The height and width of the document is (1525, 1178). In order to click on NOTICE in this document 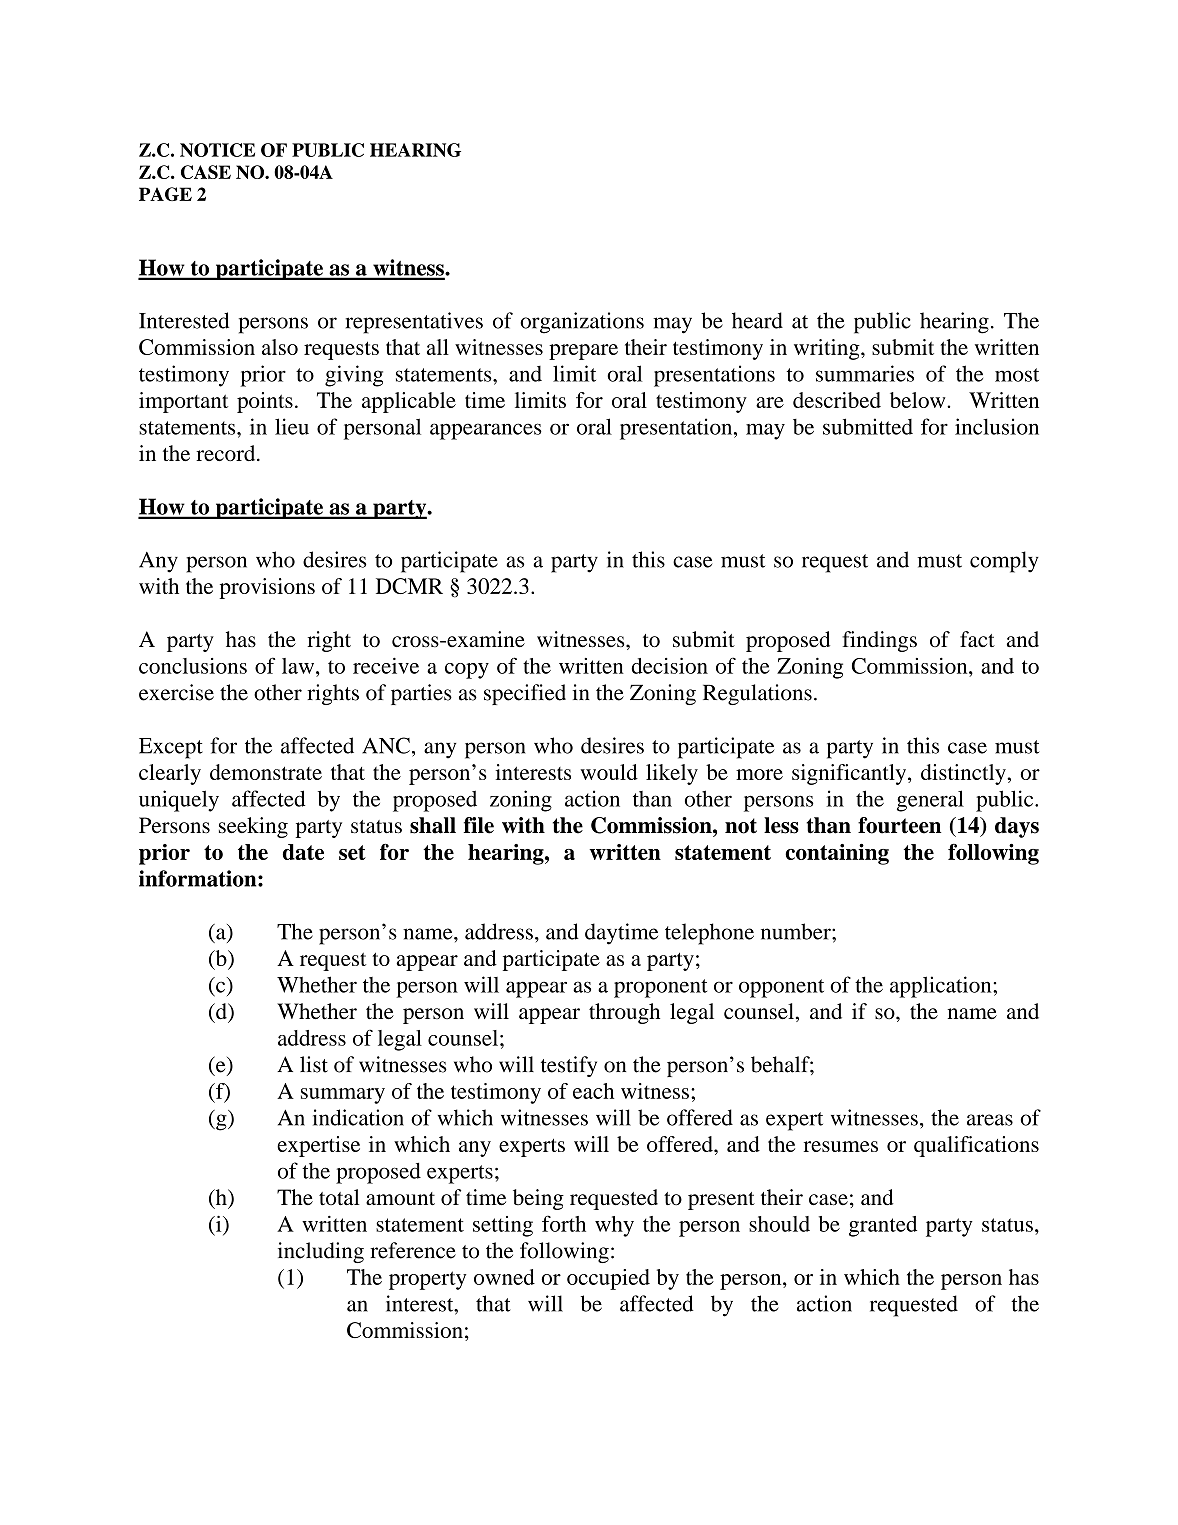, I will do `click(217, 150)`.
